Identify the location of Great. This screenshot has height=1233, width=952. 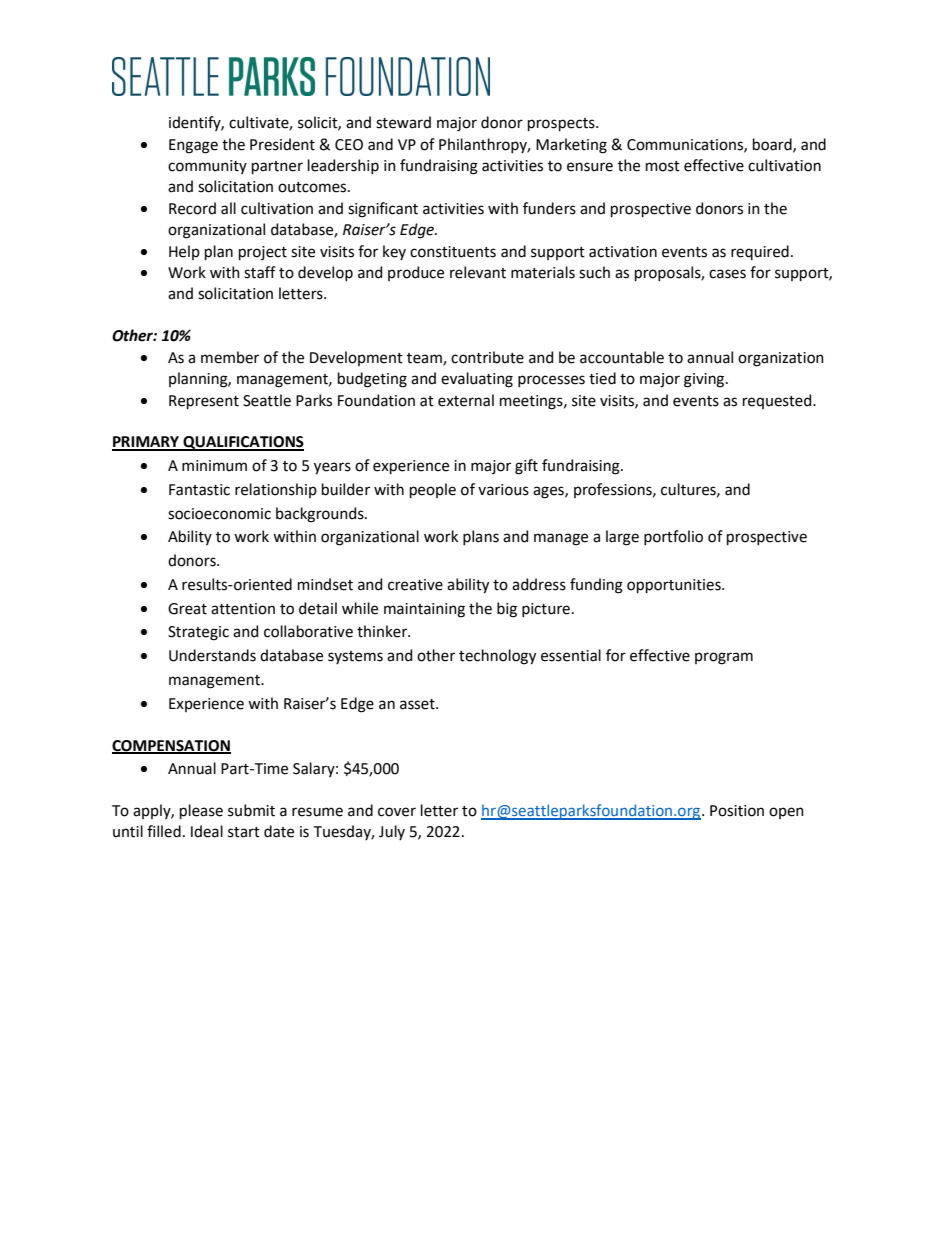
(187, 609).
